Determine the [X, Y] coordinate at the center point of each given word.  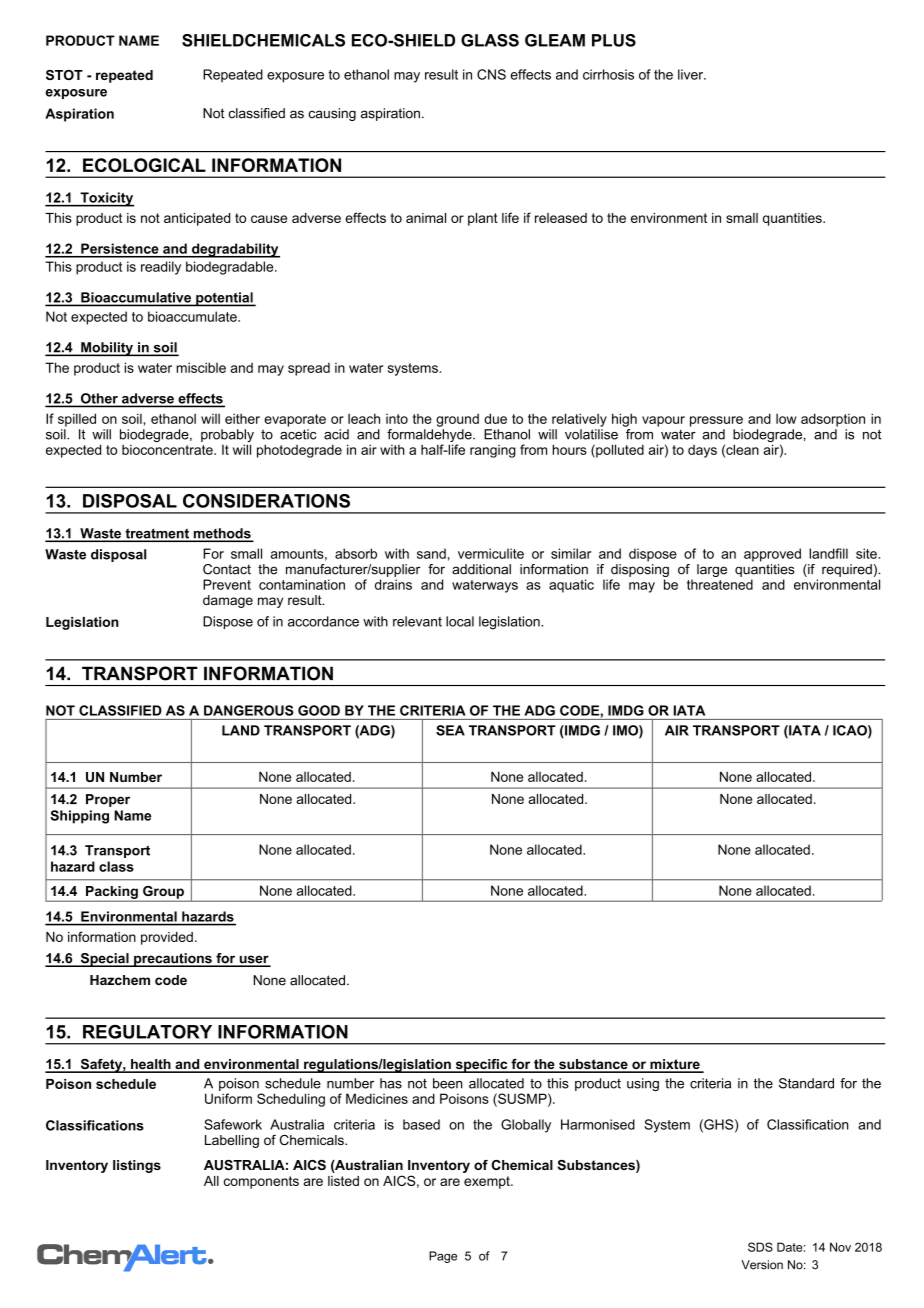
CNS [491, 74]
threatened [720, 584]
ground [457, 420]
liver [692, 74]
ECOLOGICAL [144, 165]
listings [137, 1166]
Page [443, 1257]
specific [481, 1066]
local [460, 621]
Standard [806, 1083]
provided [167, 938]
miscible [201, 367]
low [786, 418]
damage [228, 601]
